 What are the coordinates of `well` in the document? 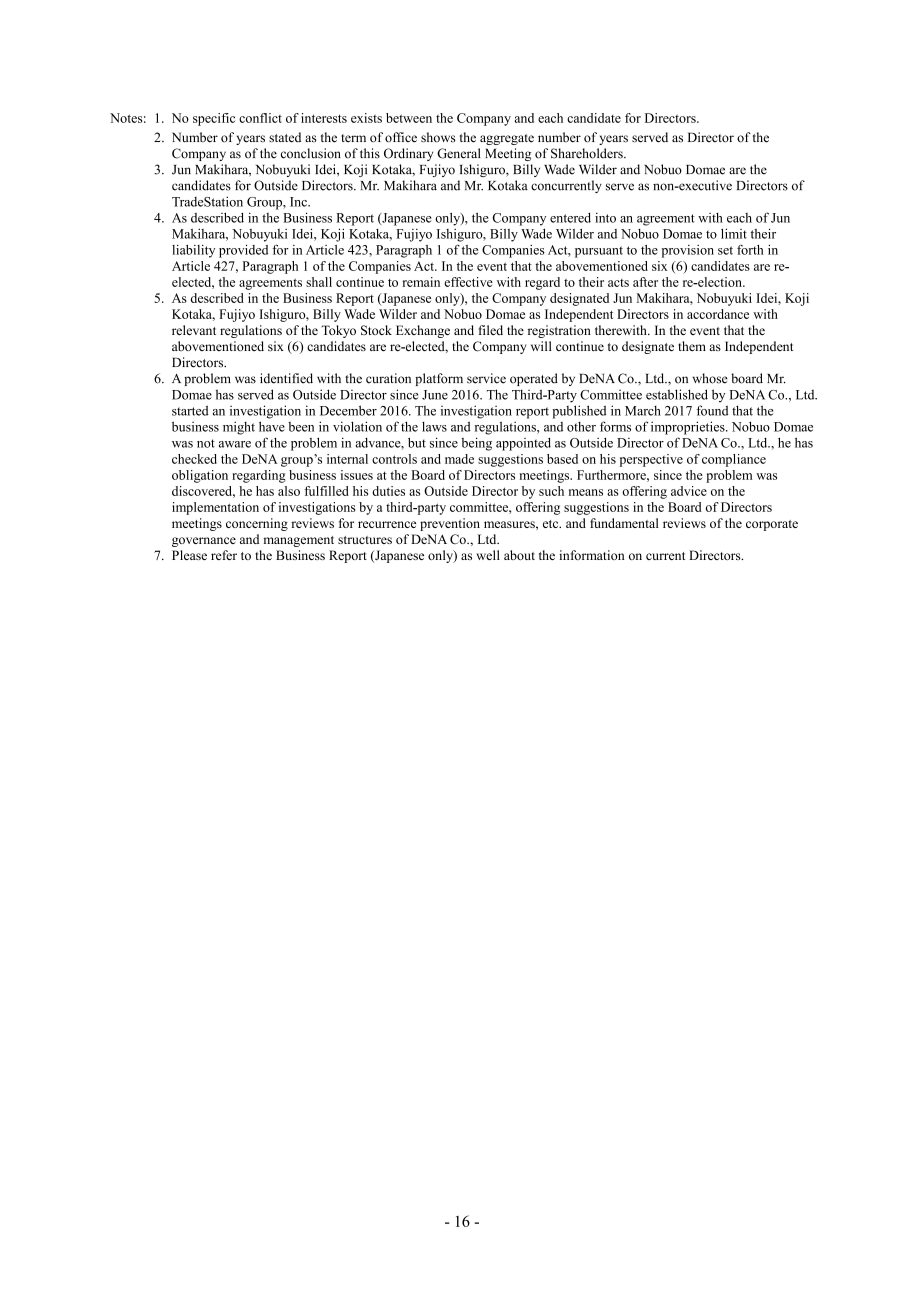 It's located at (488, 555).
